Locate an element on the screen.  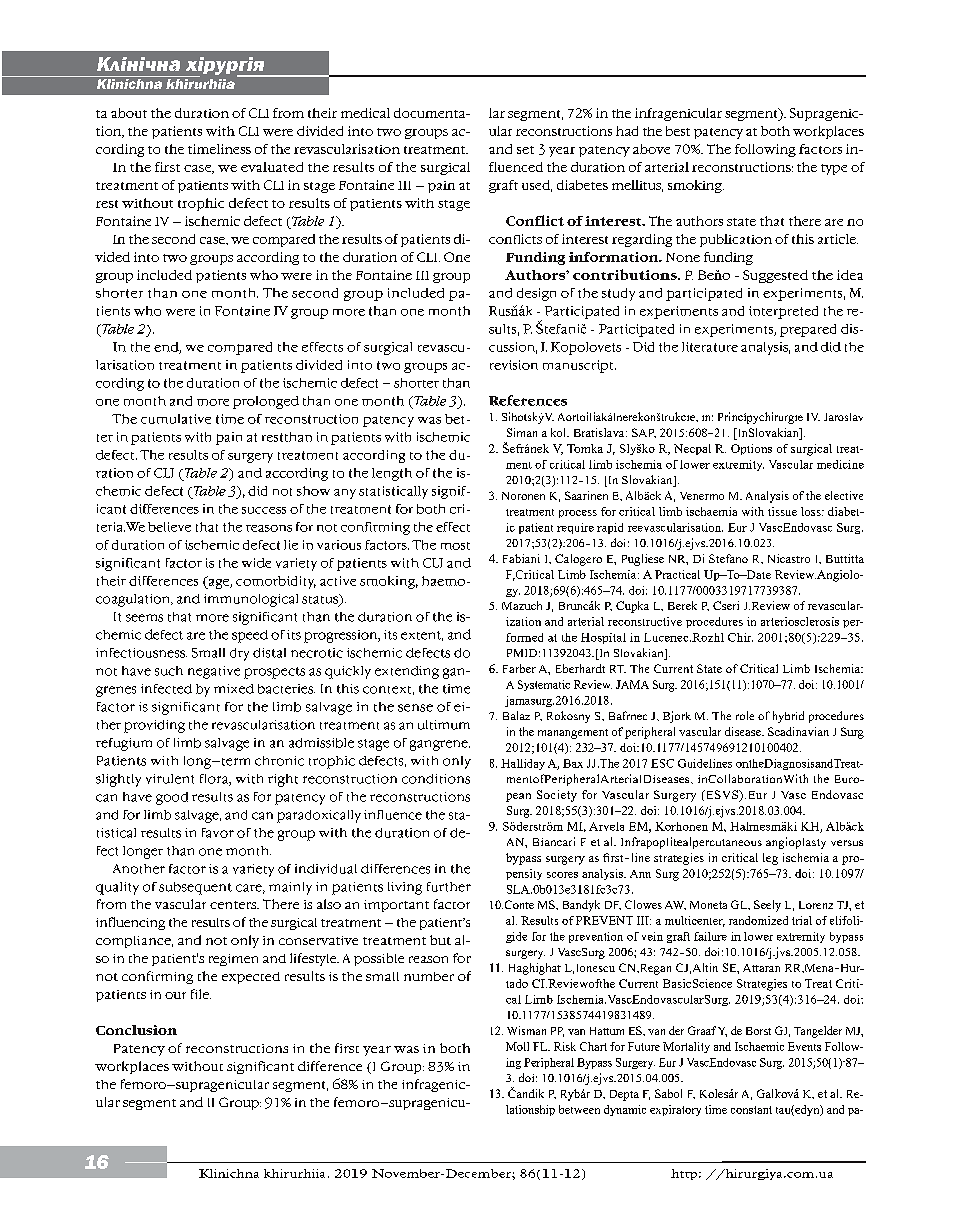
file is located at coordinates (201, 994).
